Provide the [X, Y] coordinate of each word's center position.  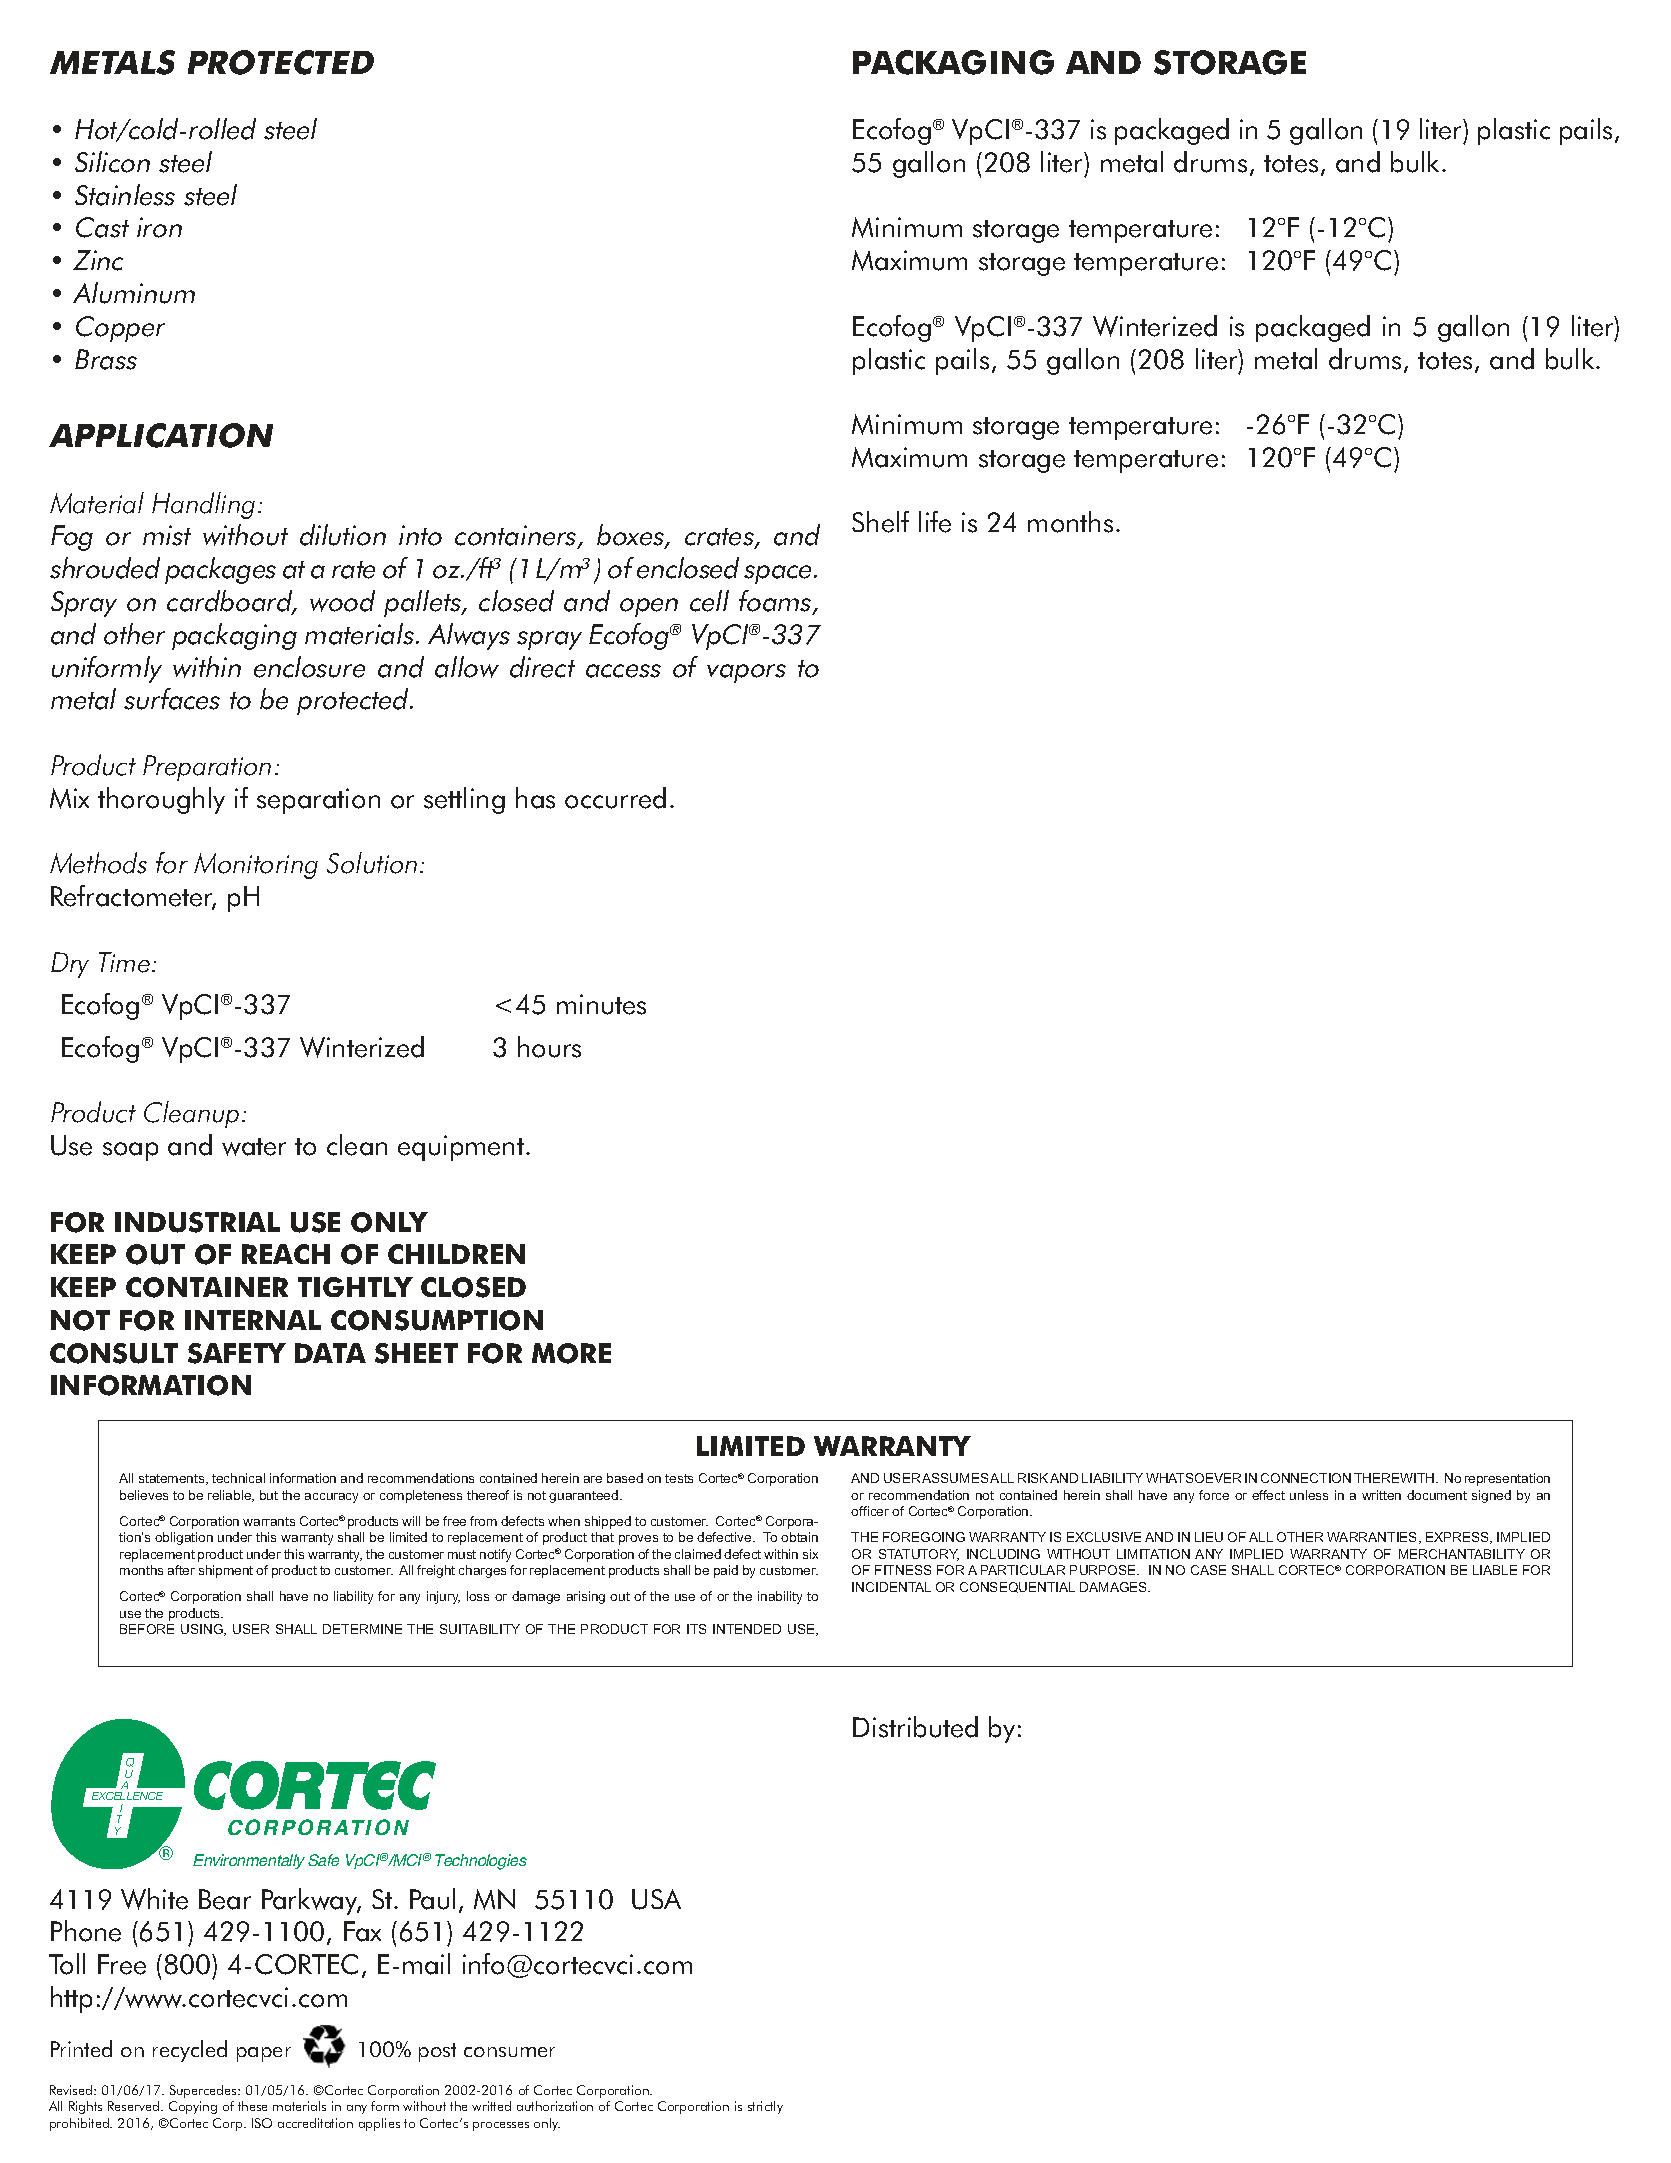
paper [264, 2054]
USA [656, 1899]
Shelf [880, 522]
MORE [571, 1353]
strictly [765, 2107]
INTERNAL [253, 1320]
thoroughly [161, 800]
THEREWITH [1395, 1478]
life [935, 522]
